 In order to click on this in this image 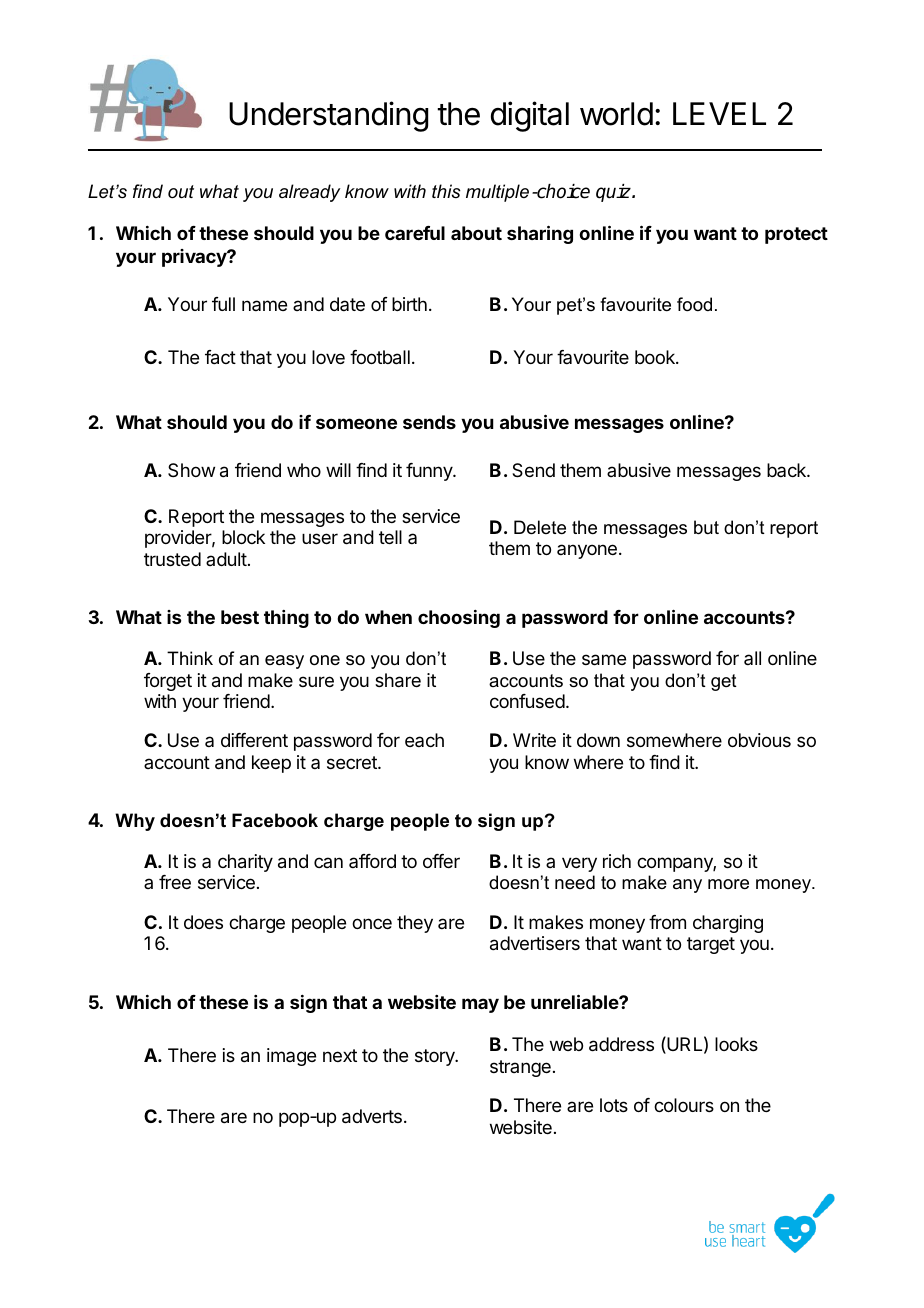, I will do `click(446, 191)`.
